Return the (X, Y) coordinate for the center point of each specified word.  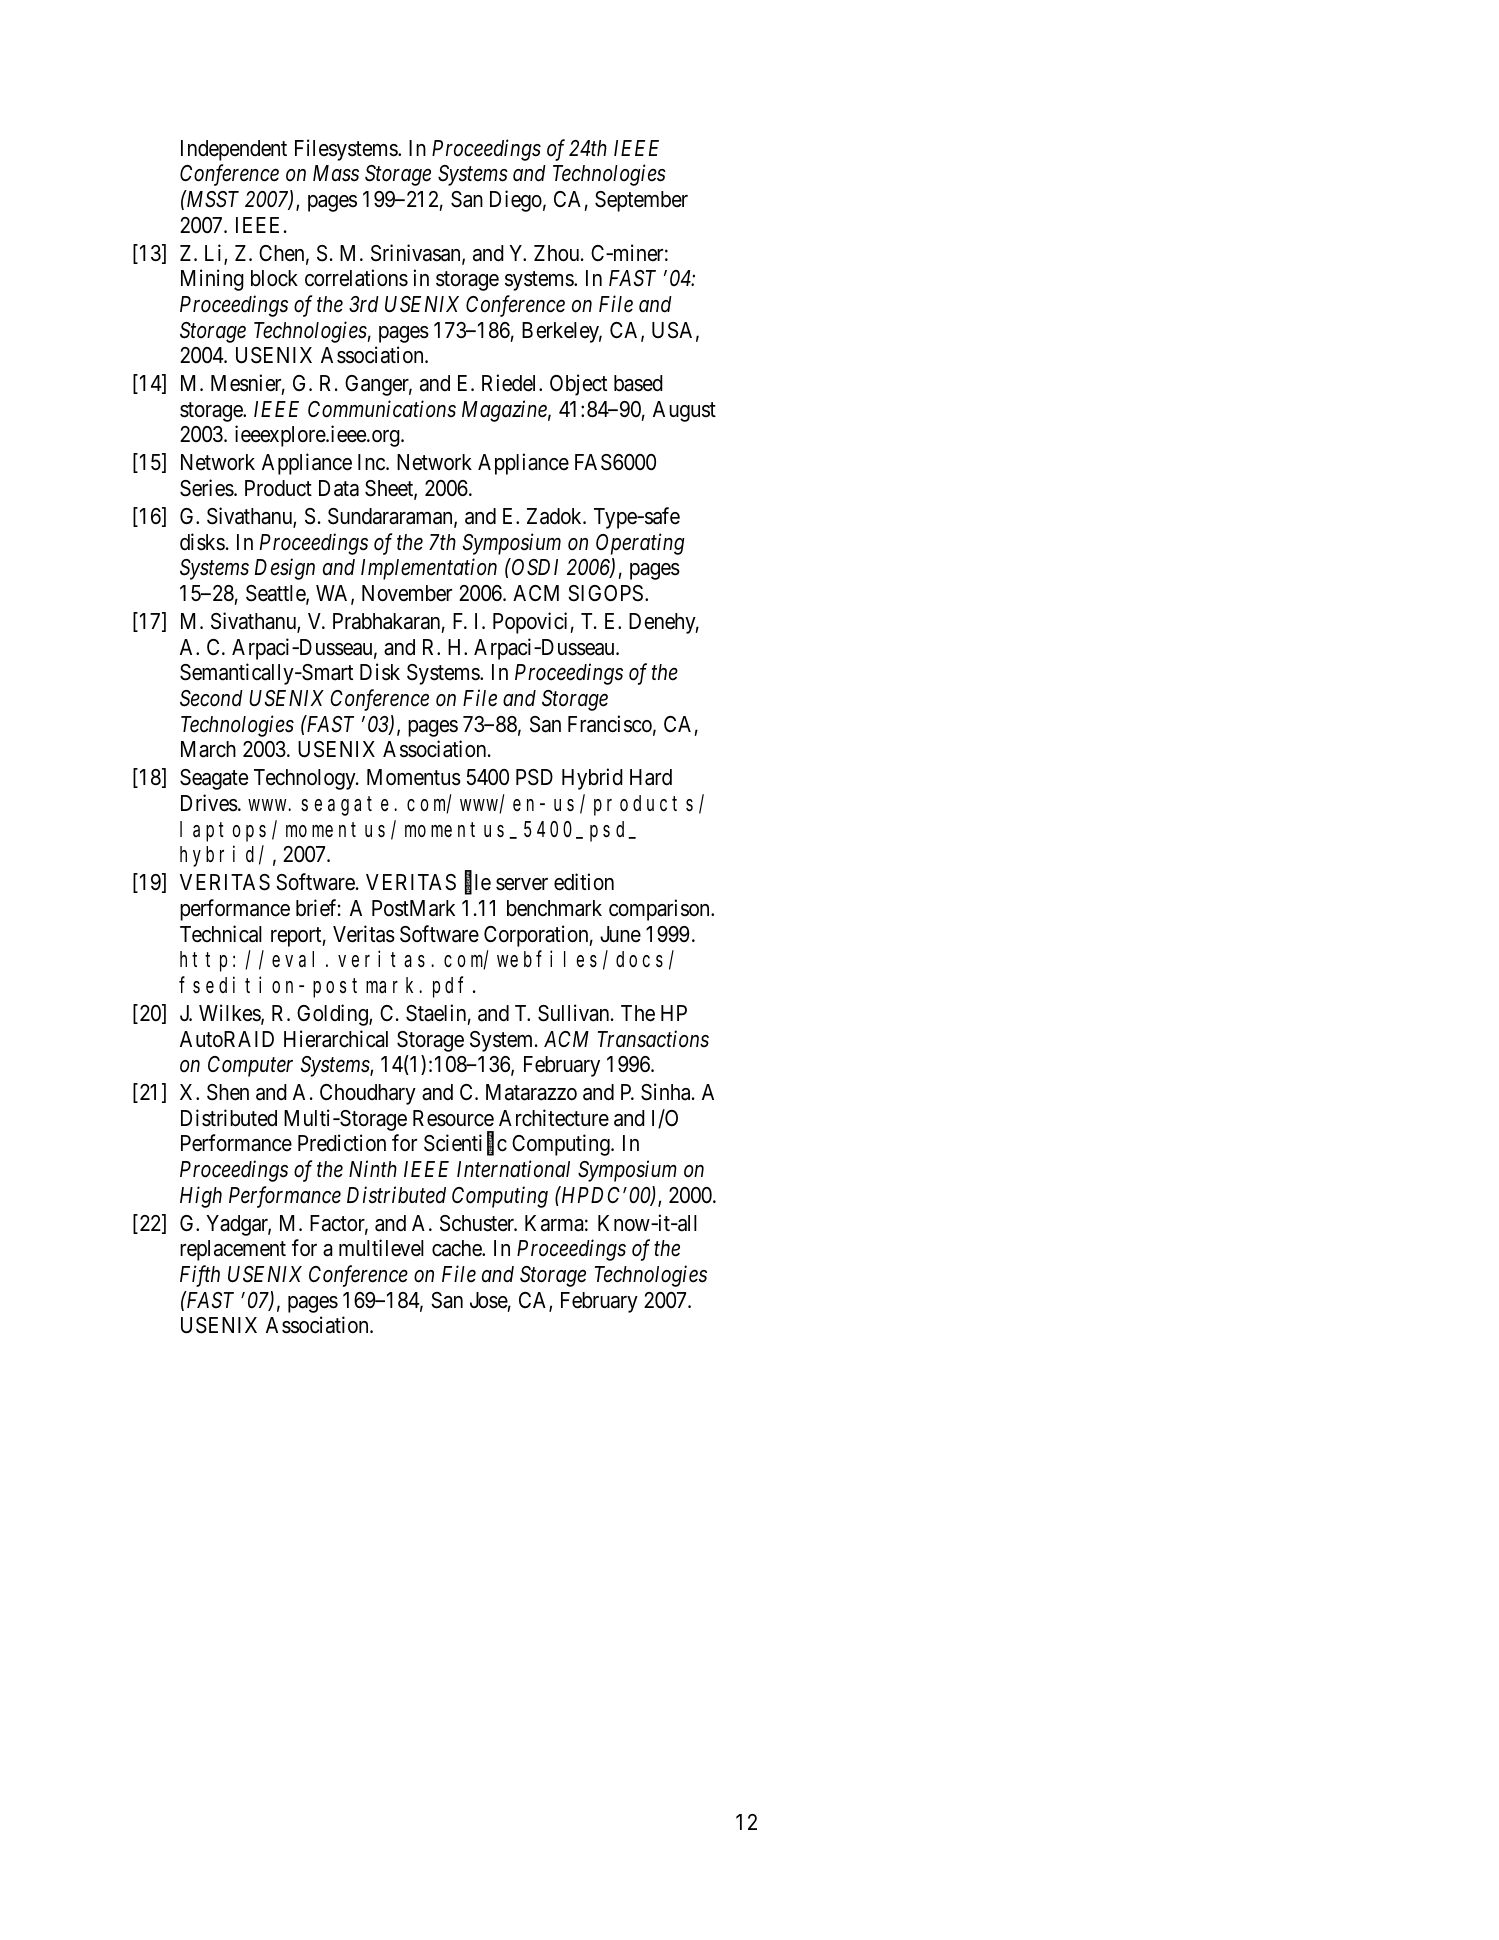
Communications (382, 409)
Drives (209, 803)
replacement (233, 1250)
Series (207, 488)
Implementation (429, 569)
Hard (651, 777)
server (522, 884)
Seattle (276, 594)
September (641, 201)
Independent (234, 150)
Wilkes (230, 1014)
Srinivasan (417, 254)
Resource (453, 1118)
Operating (640, 544)
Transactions (653, 1039)
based (638, 383)
